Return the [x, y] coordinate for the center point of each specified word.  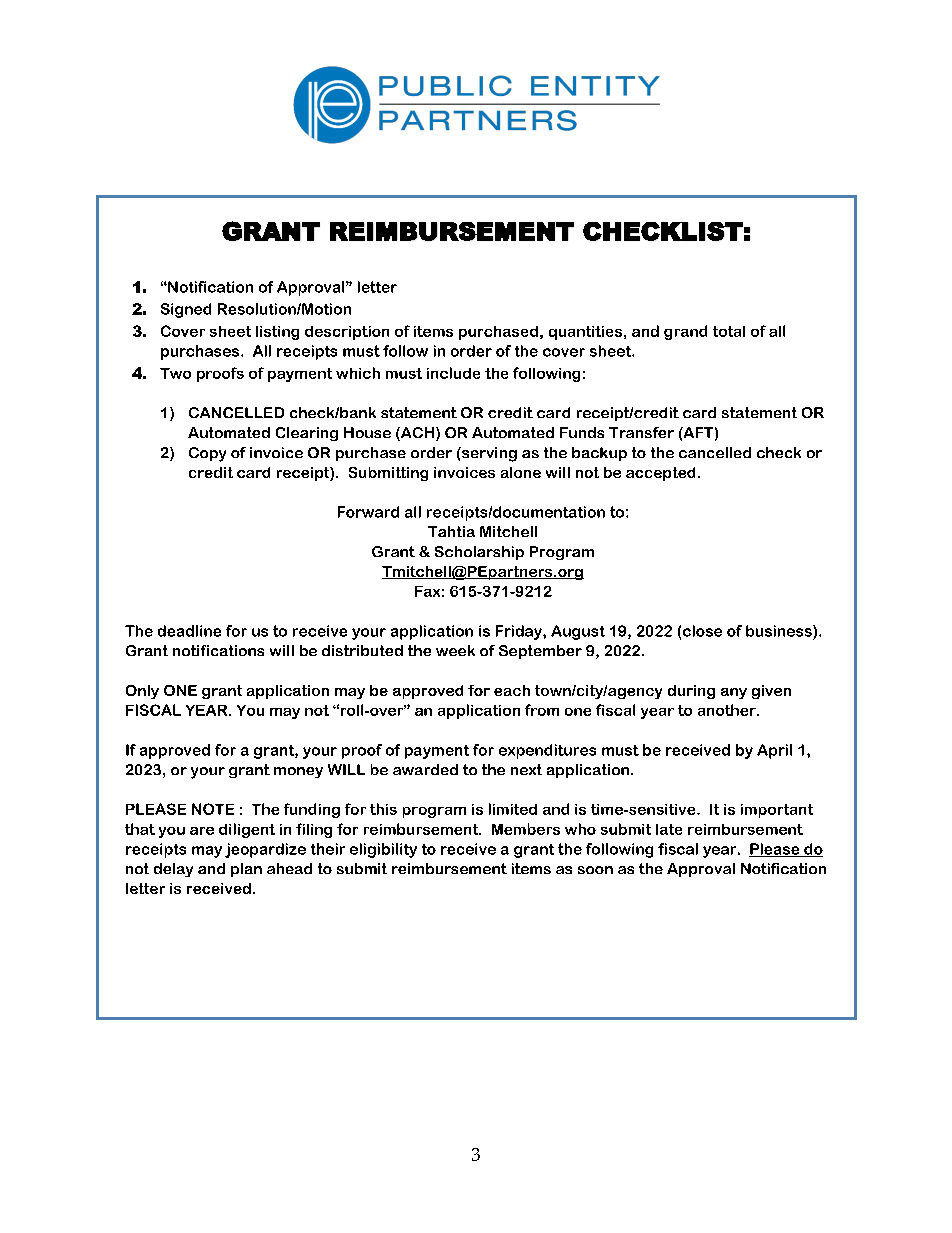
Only [142, 692]
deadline [189, 631]
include [453, 373]
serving [488, 454]
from [542, 710]
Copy [207, 454]
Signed [186, 310]
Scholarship [479, 553]
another [728, 710]
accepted [660, 474]
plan [246, 870]
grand [685, 332]
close [702, 631]
